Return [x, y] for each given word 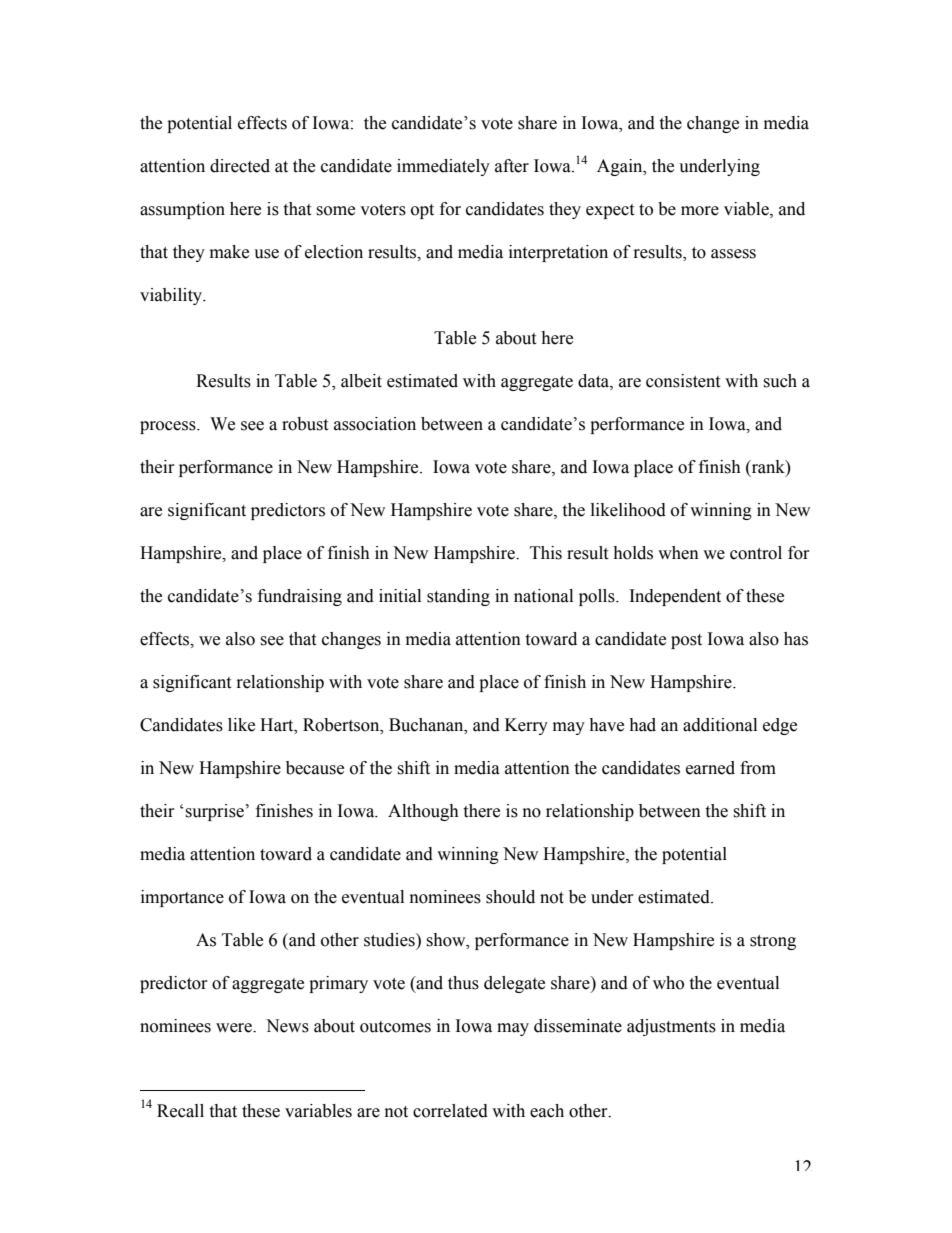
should [510, 897]
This [546, 553]
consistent [683, 381]
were [235, 1028]
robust [305, 424]
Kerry [526, 726]
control [756, 553]
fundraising [300, 597]
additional [720, 725]
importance [182, 898]
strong [773, 942]
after [512, 166]
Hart [278, 725]
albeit [361, 381]
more [700, 211]
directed [240, 166]
